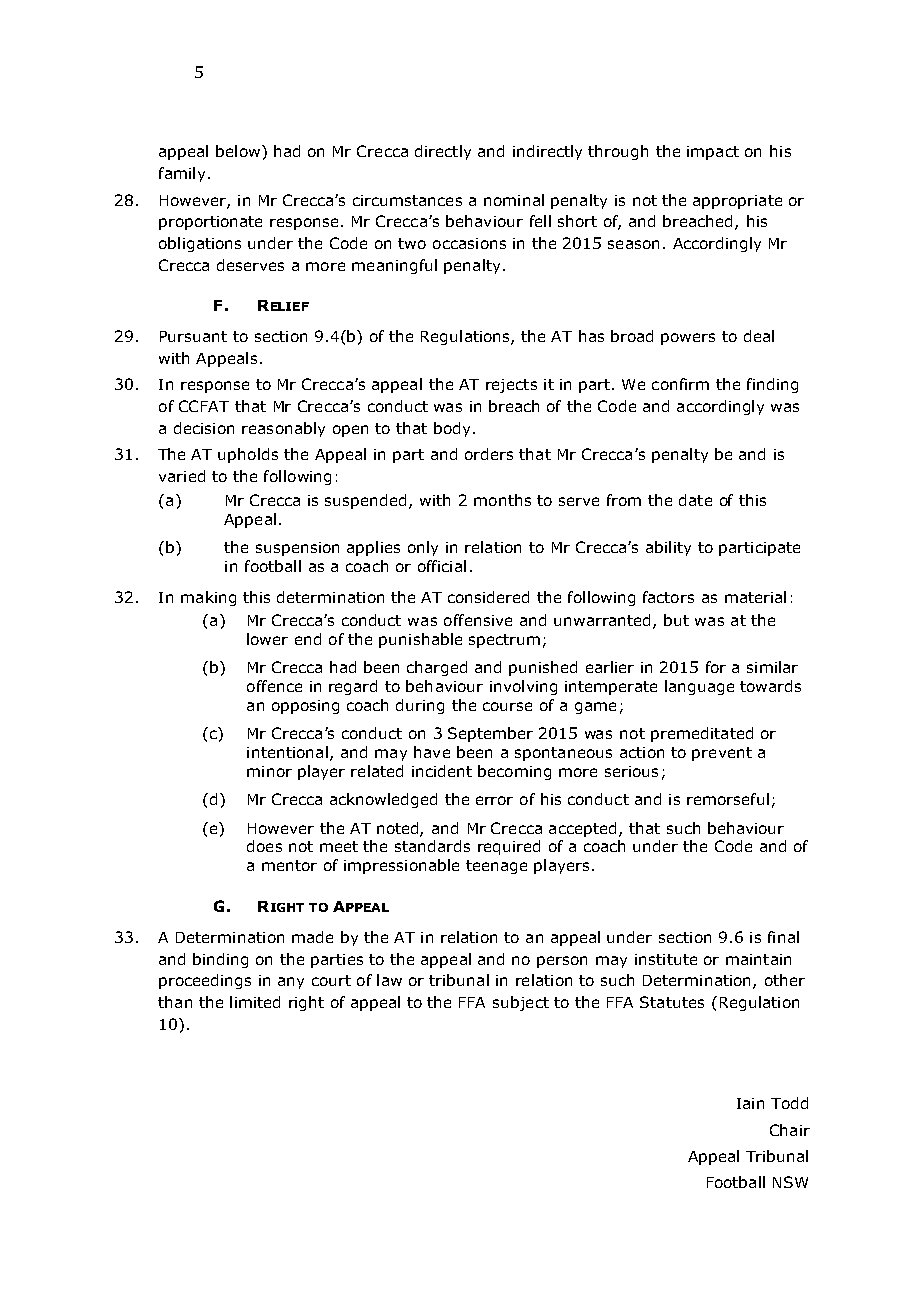 The height and width of the image is (1308, 924). Describe the element at coordinates (238, 151) in the image. I see `below` at that location.
